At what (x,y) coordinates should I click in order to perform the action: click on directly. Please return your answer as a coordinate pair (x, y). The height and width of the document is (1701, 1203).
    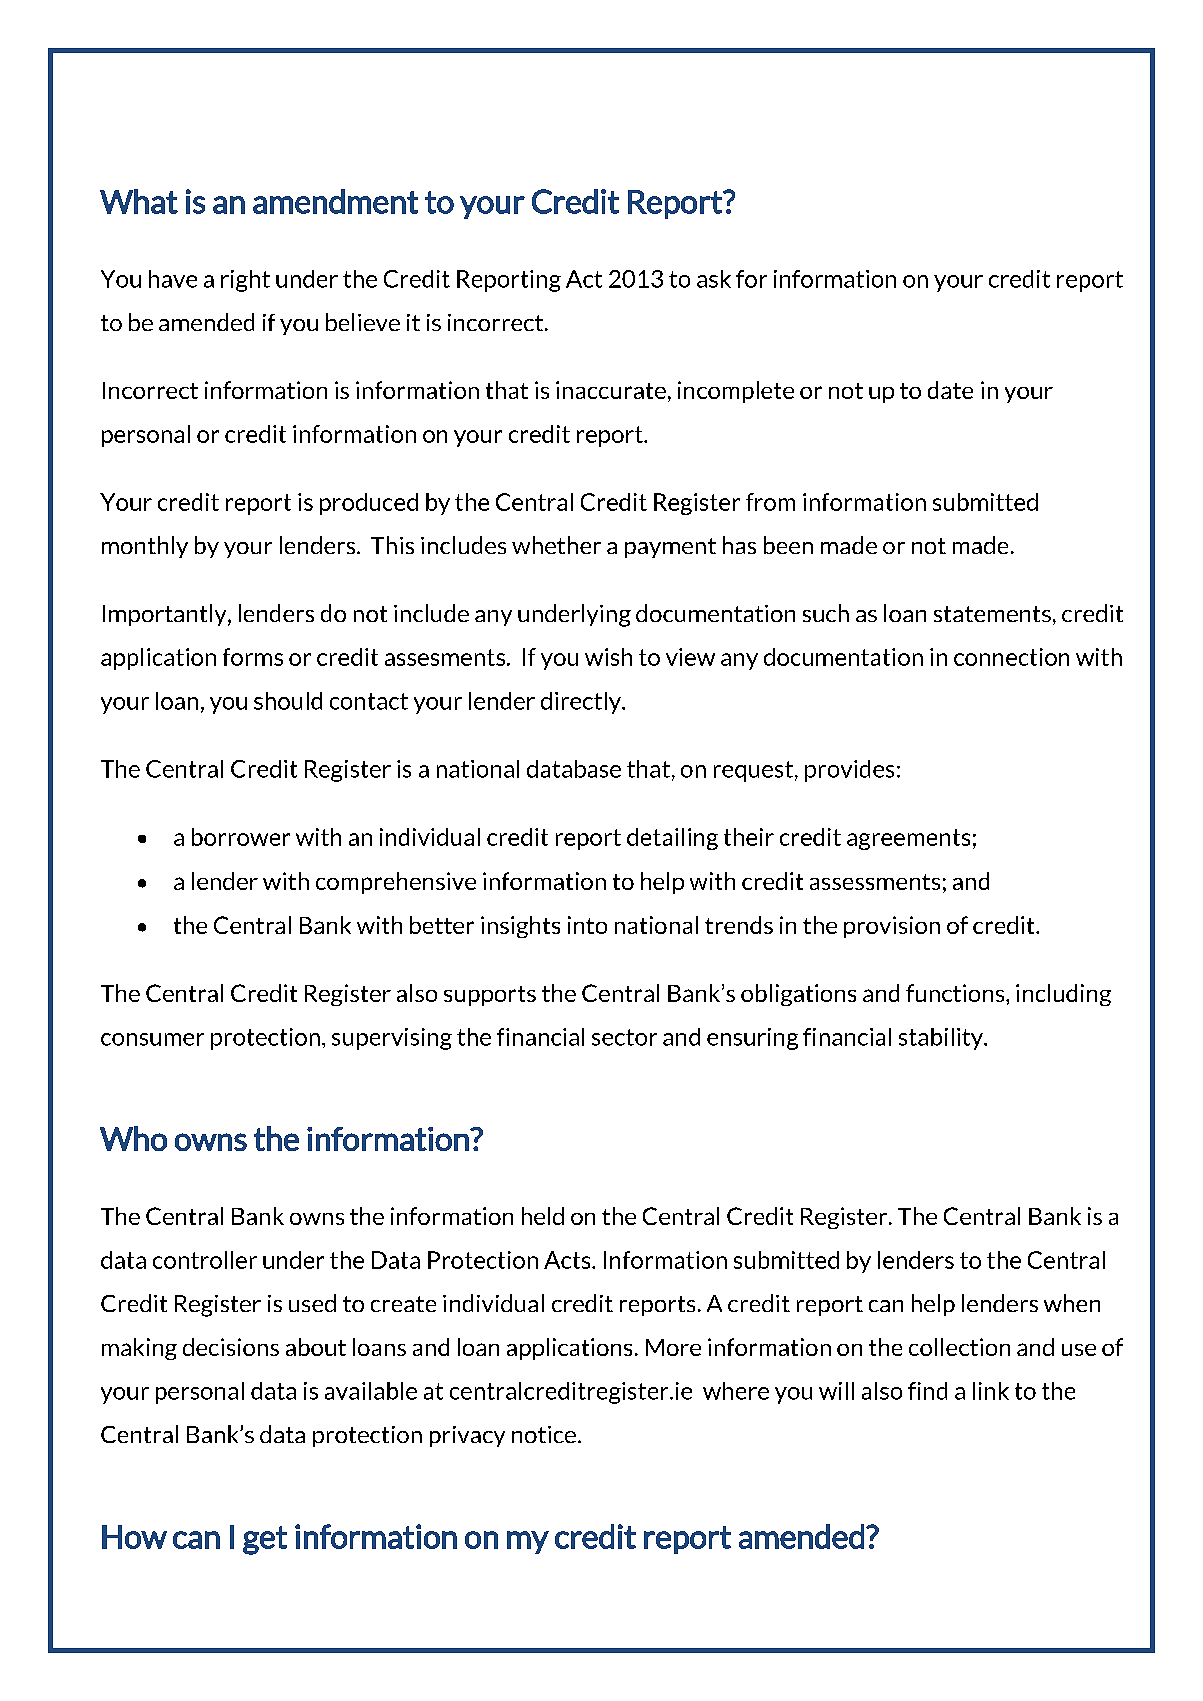
    Looking at the image, I should click on (582, 703).
